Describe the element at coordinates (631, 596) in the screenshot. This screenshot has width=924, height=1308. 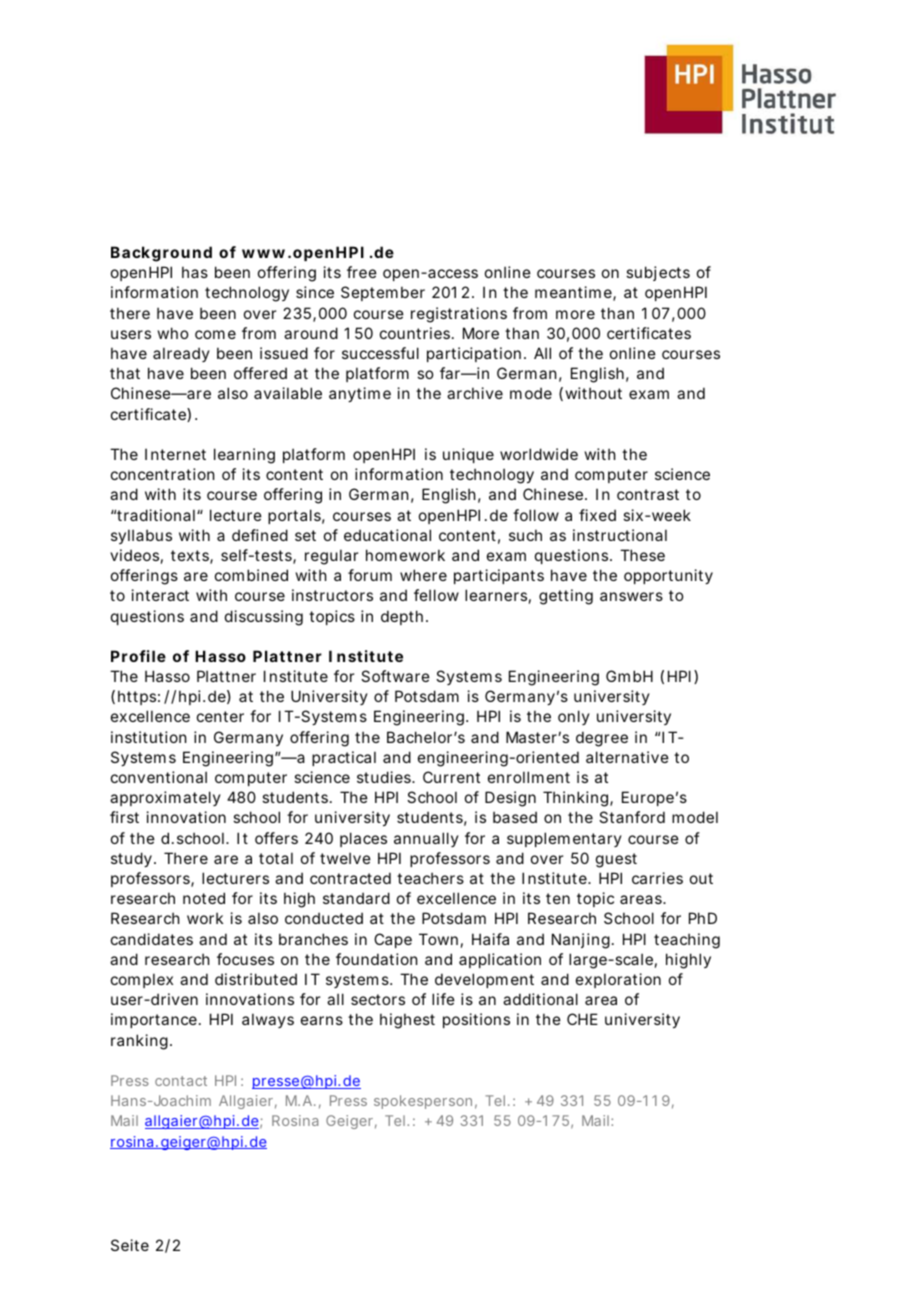
I see `answers` at that location.
